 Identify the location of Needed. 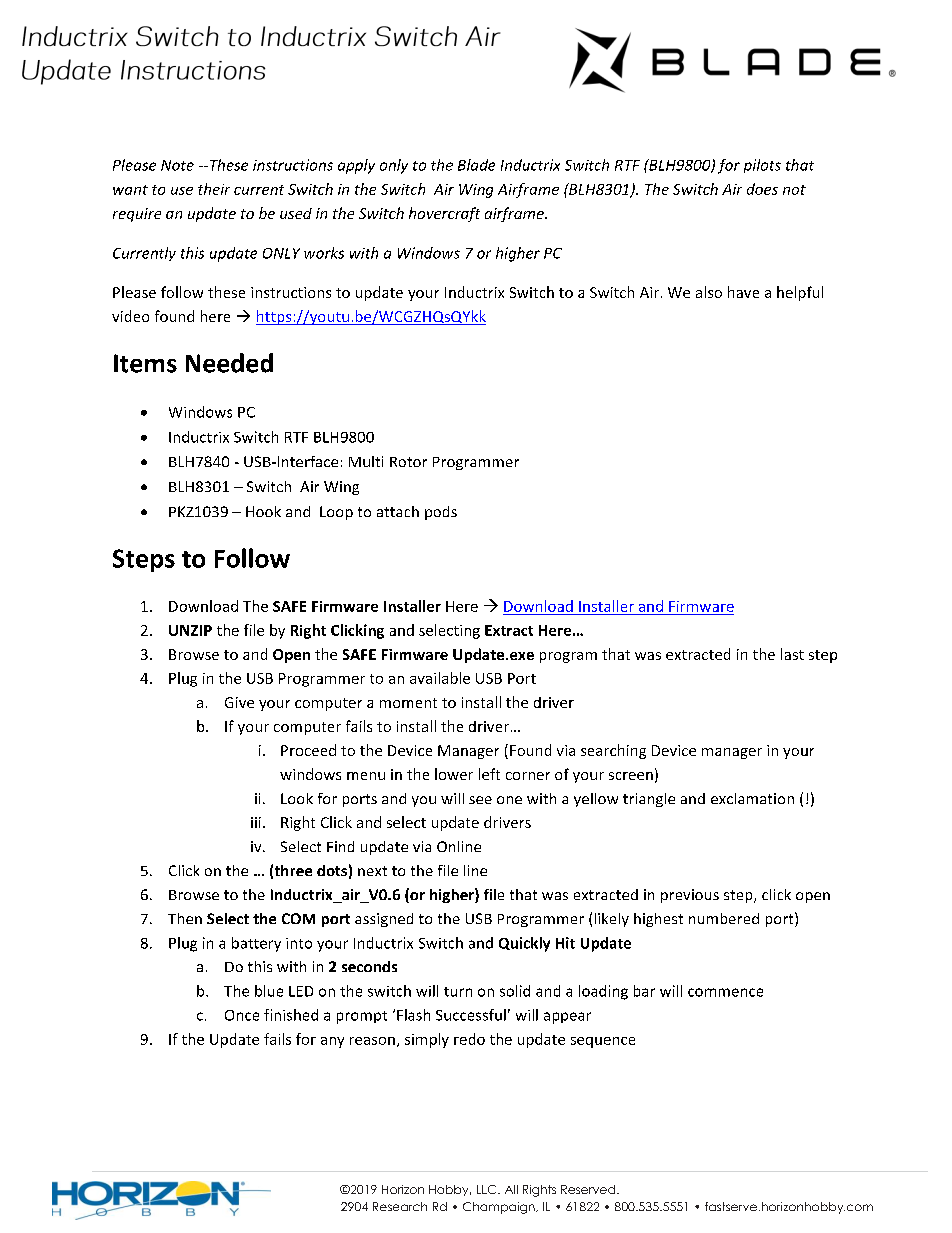
(229, 363).
